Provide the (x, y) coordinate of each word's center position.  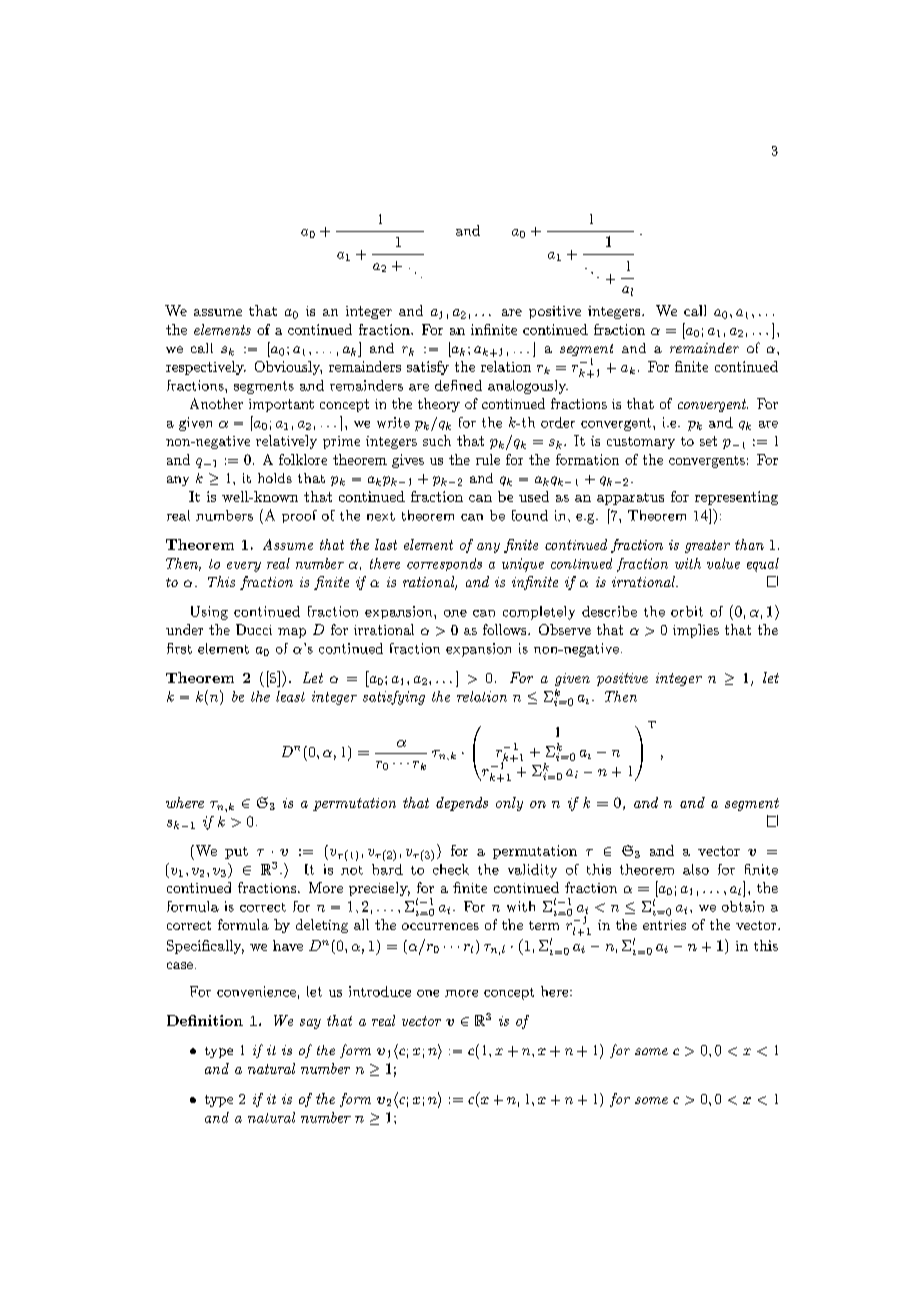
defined (458, 385)
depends (462, 804)
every (244, 567)
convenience (256, 991)
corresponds (444, 564)
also (696, 869)
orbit (687, 611)
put (236, 853)
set (708, 441)
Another (216, 403)
